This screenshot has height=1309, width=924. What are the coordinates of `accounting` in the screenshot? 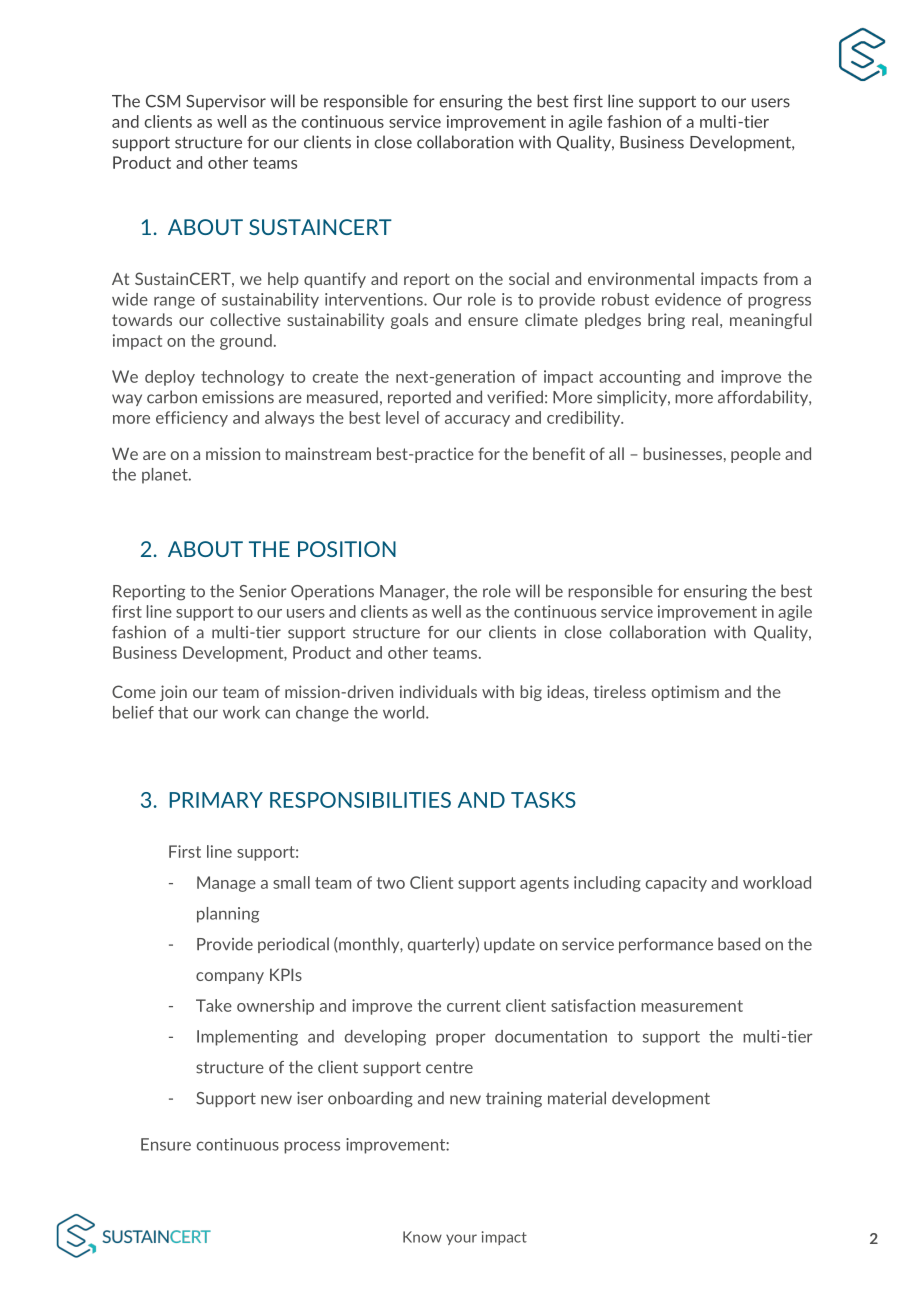 It's located at (640, 378).
